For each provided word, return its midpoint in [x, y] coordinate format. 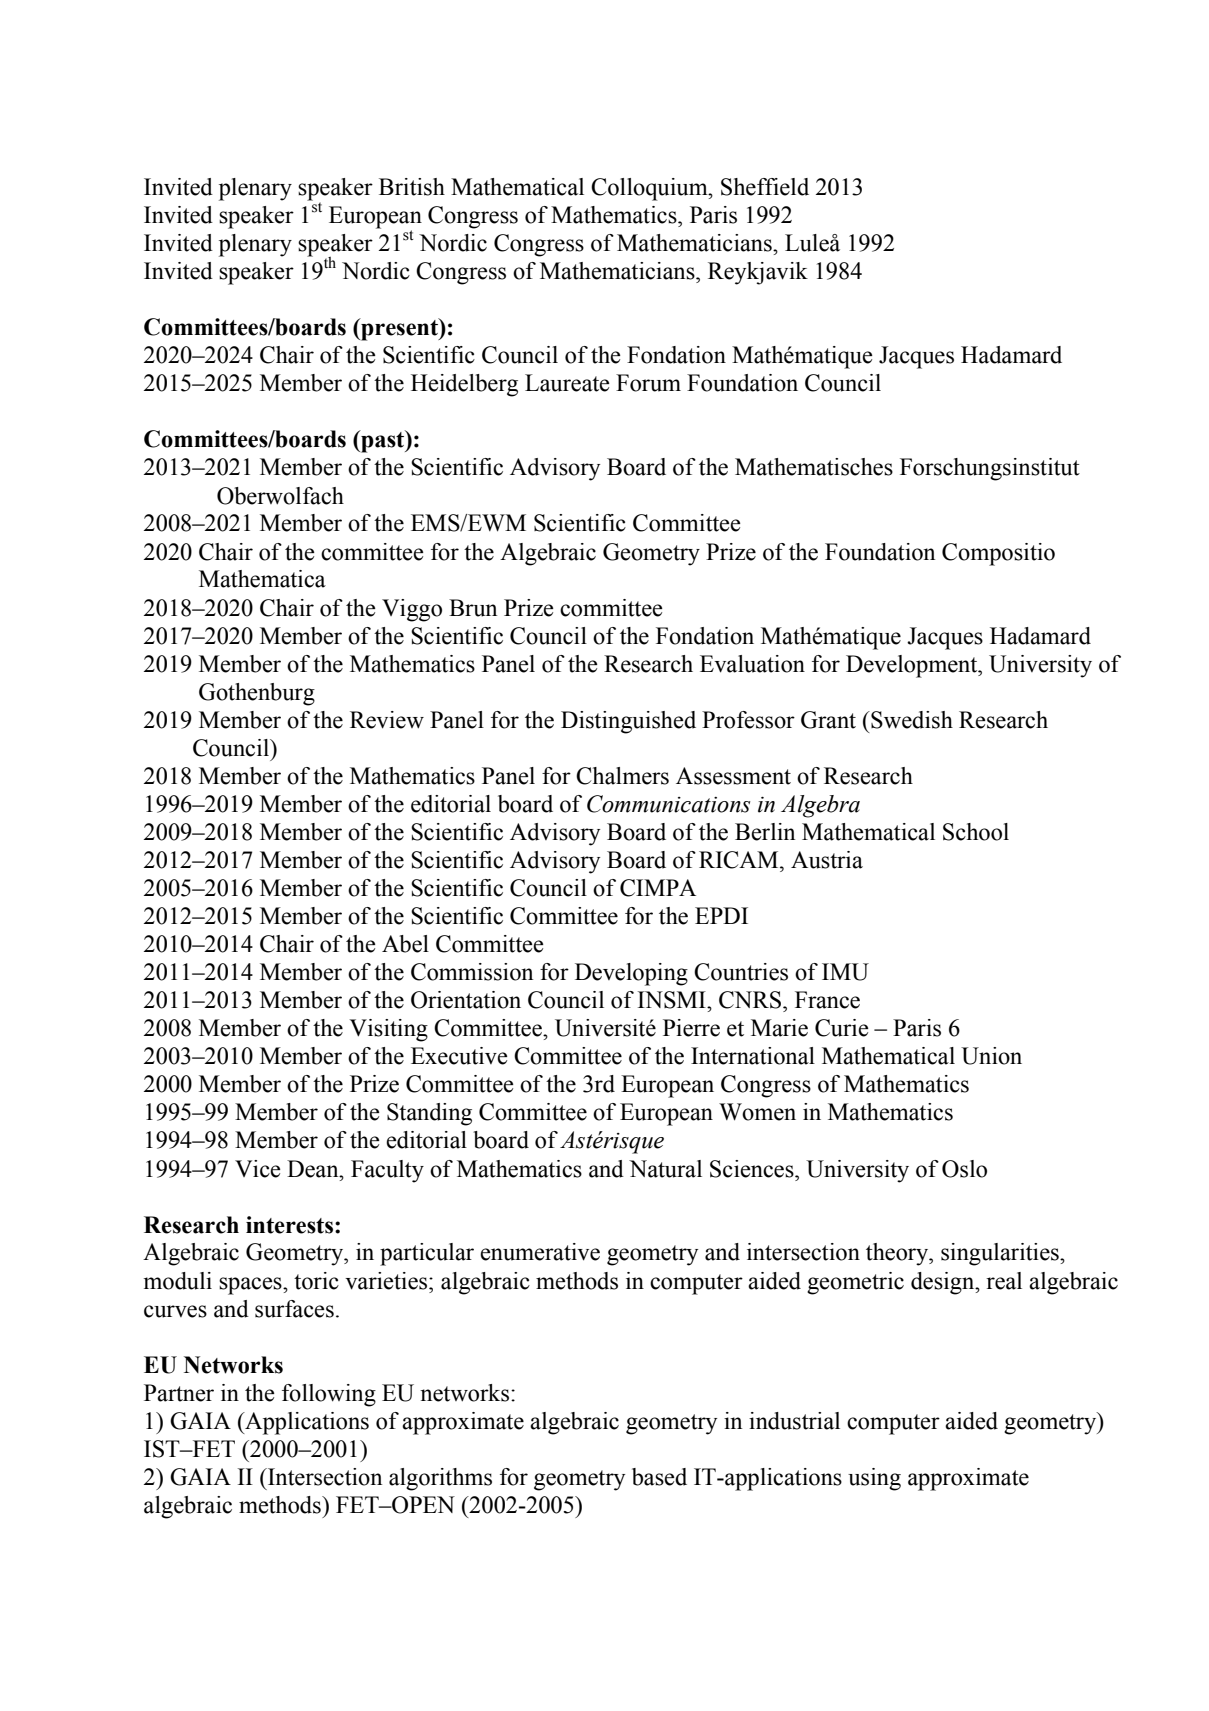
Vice [258, 1169]
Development [913, 666]
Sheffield [765, 187]
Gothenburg [257, 694]
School [976, 832]
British [412, 187]
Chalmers [622, 776]
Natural [665, 1169]
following [329, 1395]
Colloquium [650, 189]
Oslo [964, 1169]
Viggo [412, 610]
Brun [473, 608]
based [659, 1477]
